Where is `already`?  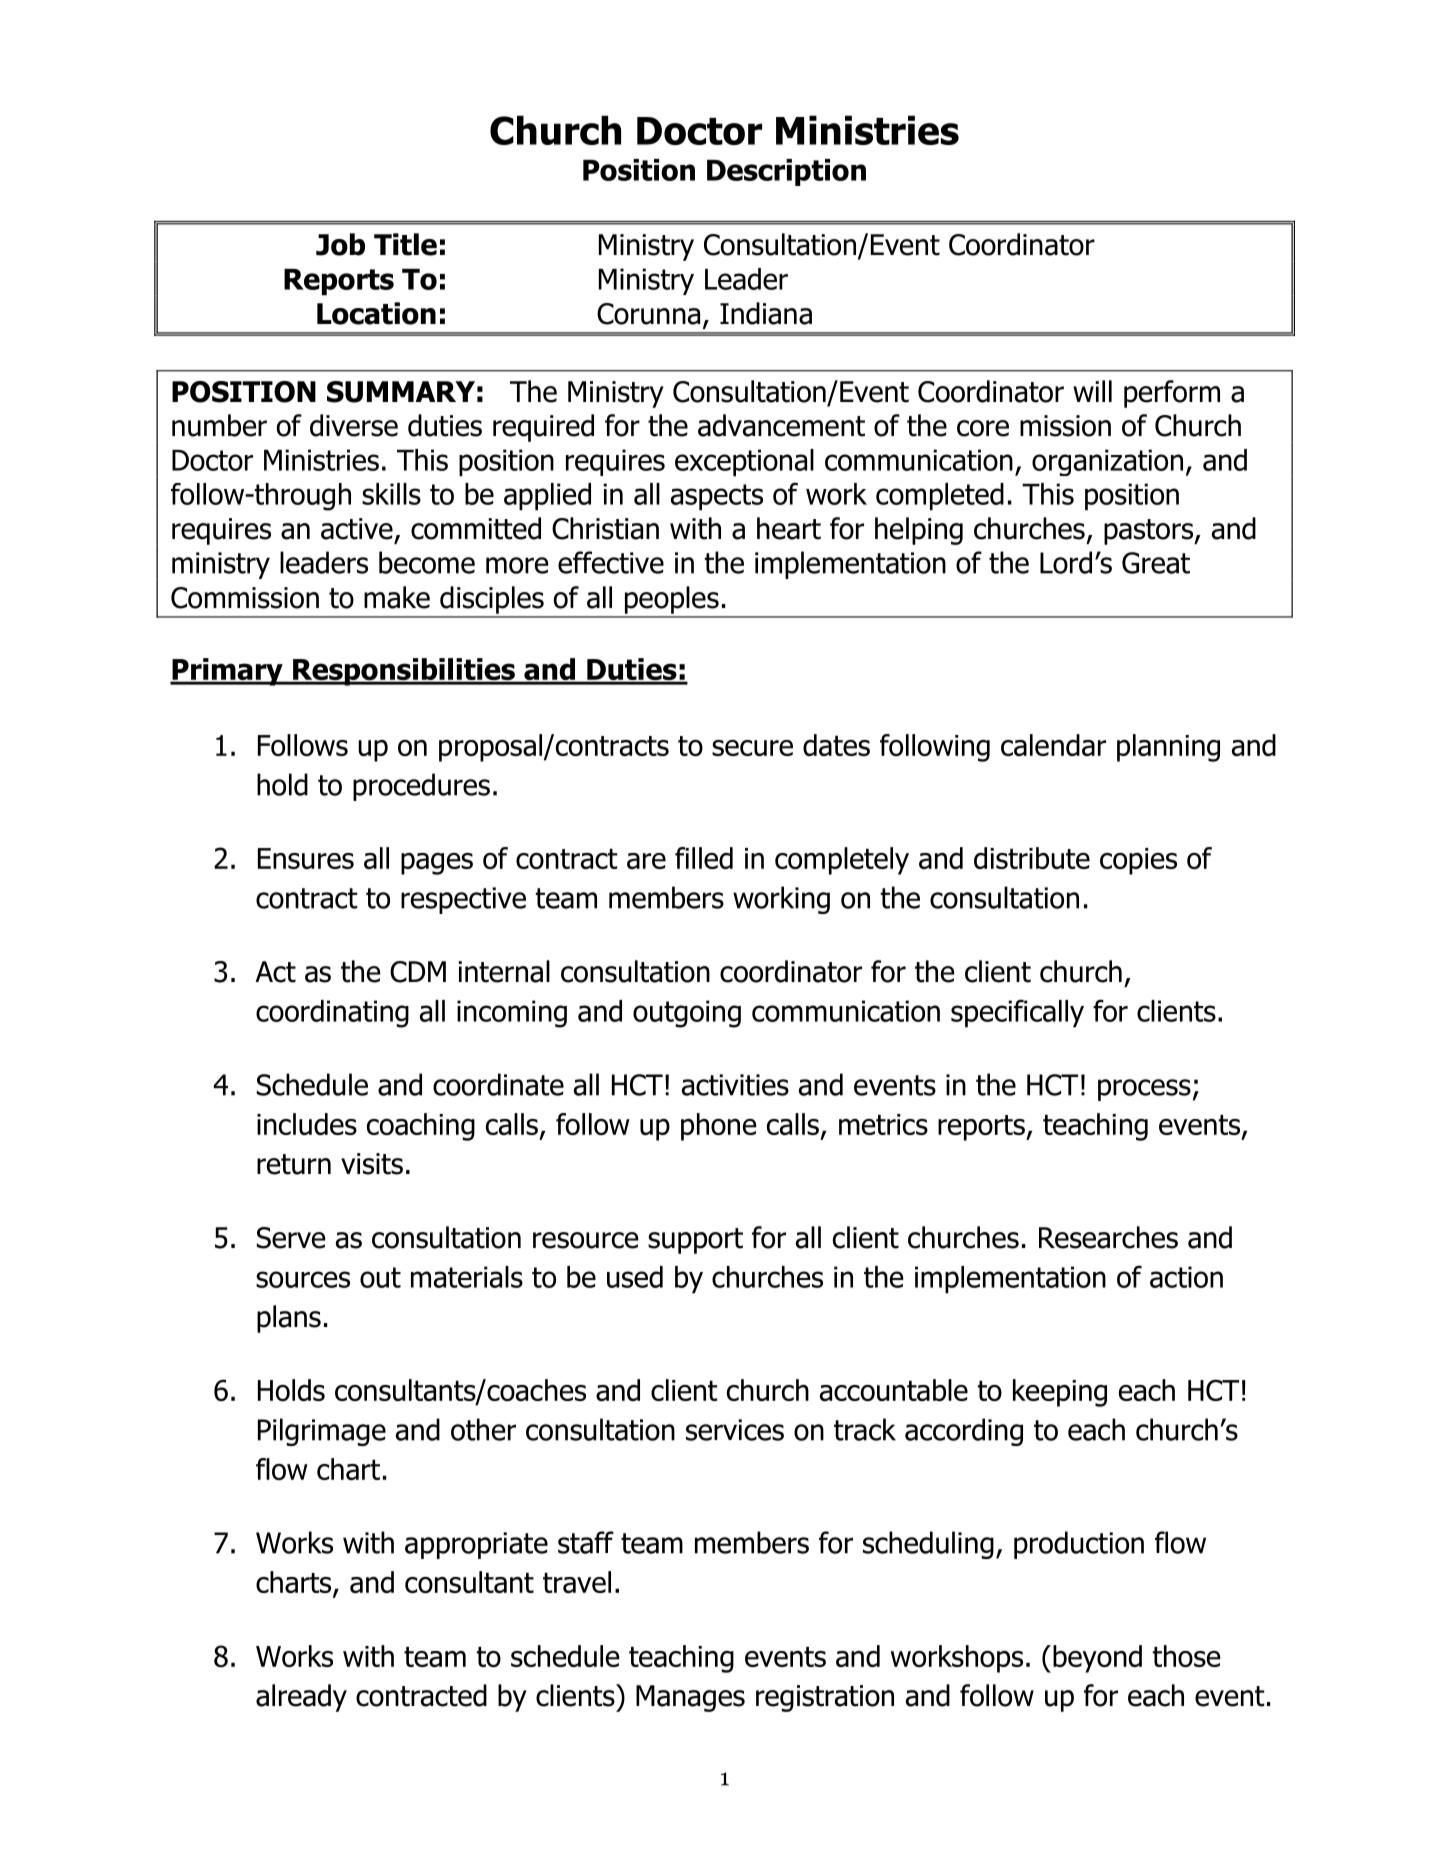
already is located at coordinates (301, 1698).
